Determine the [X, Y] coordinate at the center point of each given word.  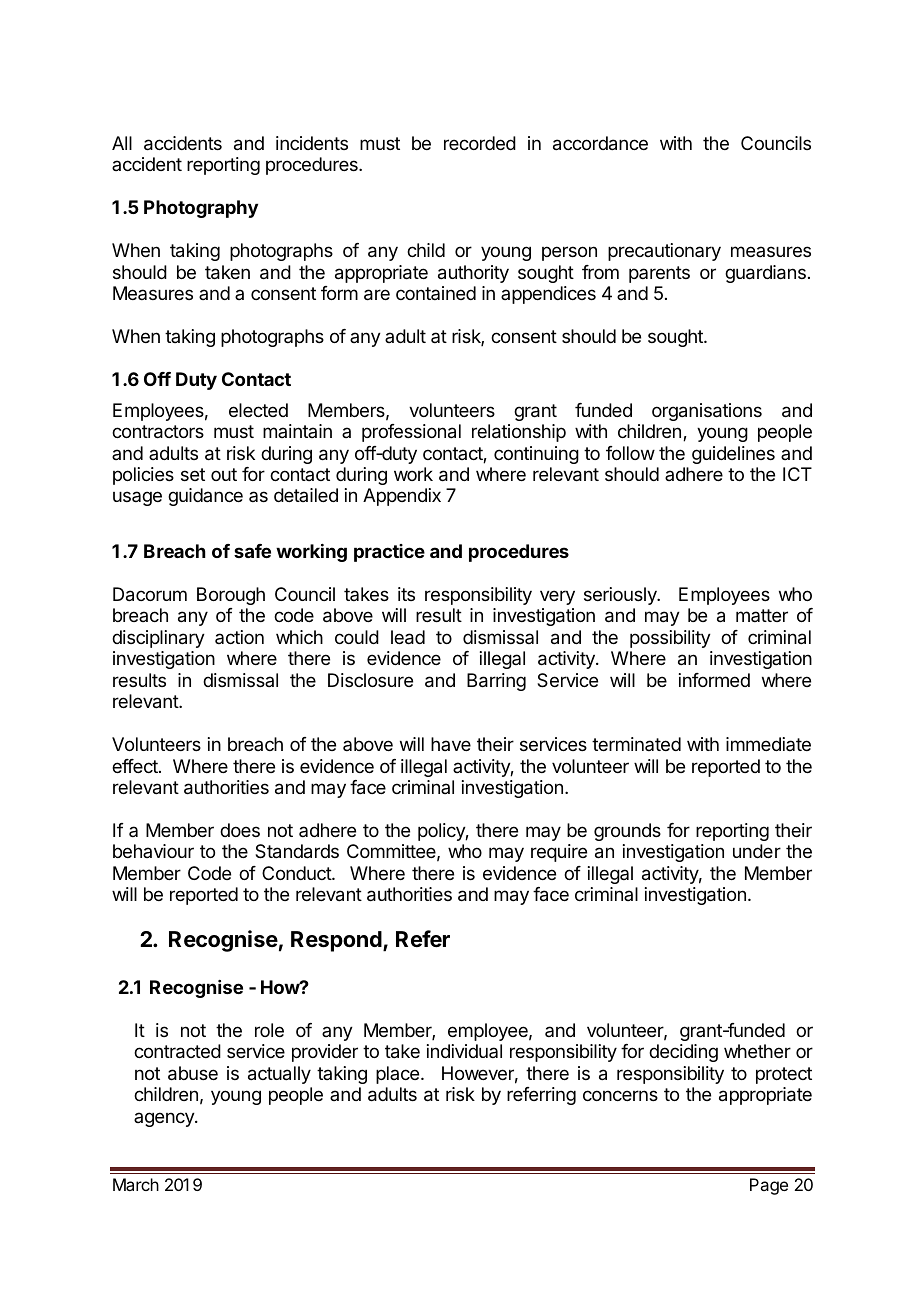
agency [165, 1119]
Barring [496, 682]
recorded [480, 143]
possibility [670, 639]
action [239, 637]
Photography [201, 209]
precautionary [664, 252]
